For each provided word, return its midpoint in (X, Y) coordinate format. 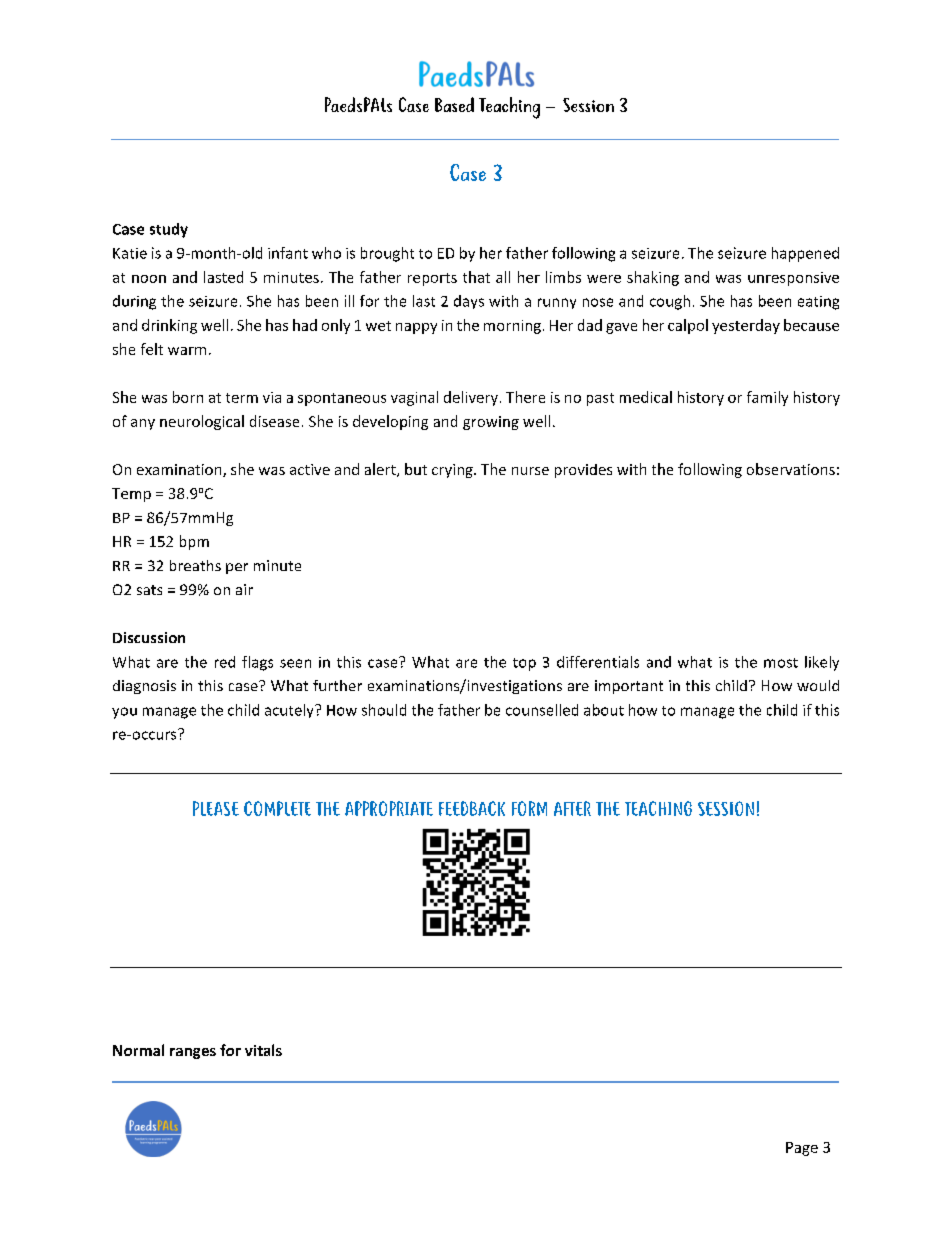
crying (453, 471)
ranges (193, 1053)
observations (791, 469)
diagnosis (144, 687)
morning (512, 327)
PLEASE (216, 808)
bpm (194, 542)
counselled (542, 710)
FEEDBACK (472, 808)
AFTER (572, 808)
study (169, 230)
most (781, 663)
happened (805, 254)
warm (187, 351)
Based (454, 104)
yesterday (746, 326)
